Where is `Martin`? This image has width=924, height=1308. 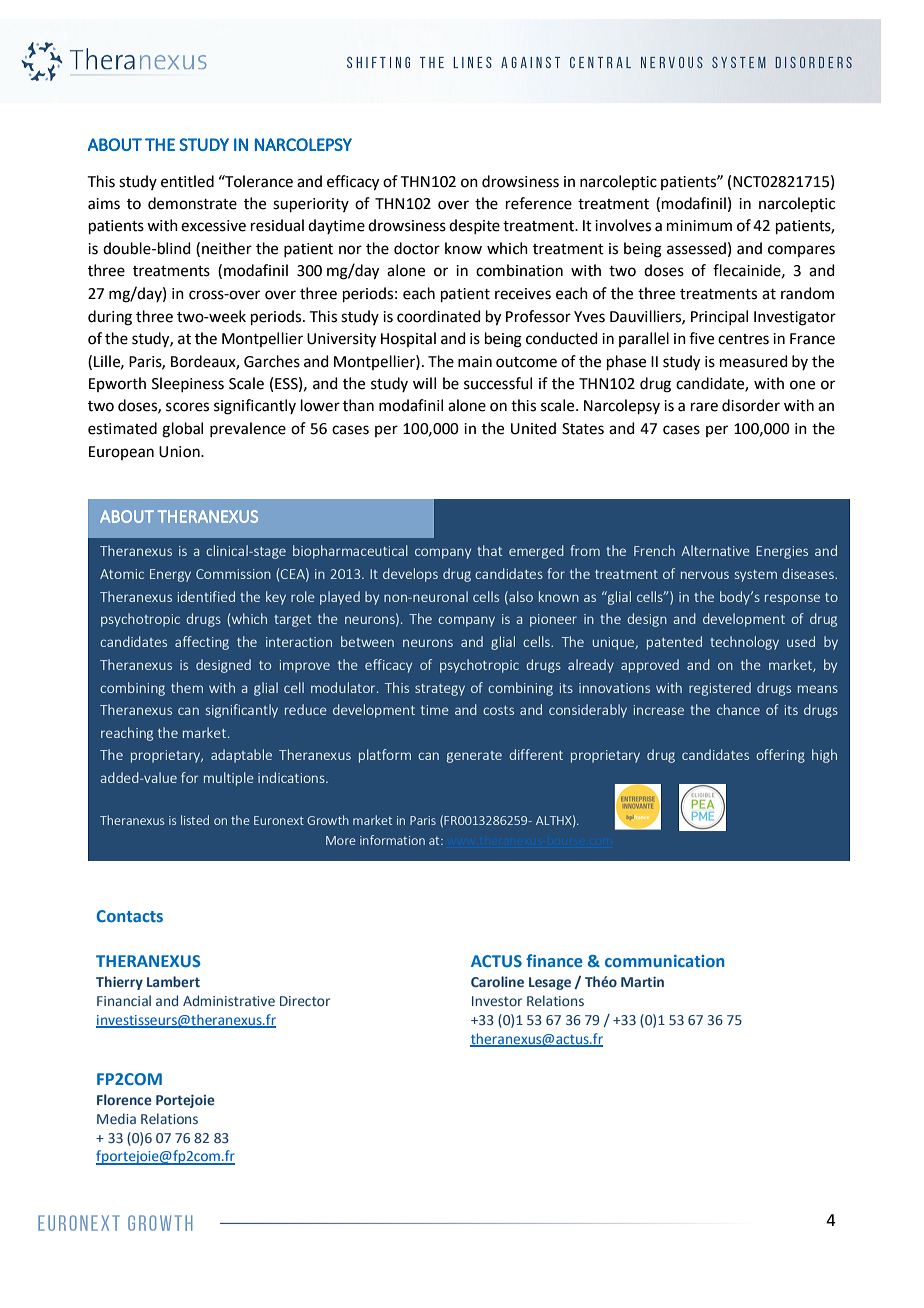
Martin is located at coordinates (642, 981).
